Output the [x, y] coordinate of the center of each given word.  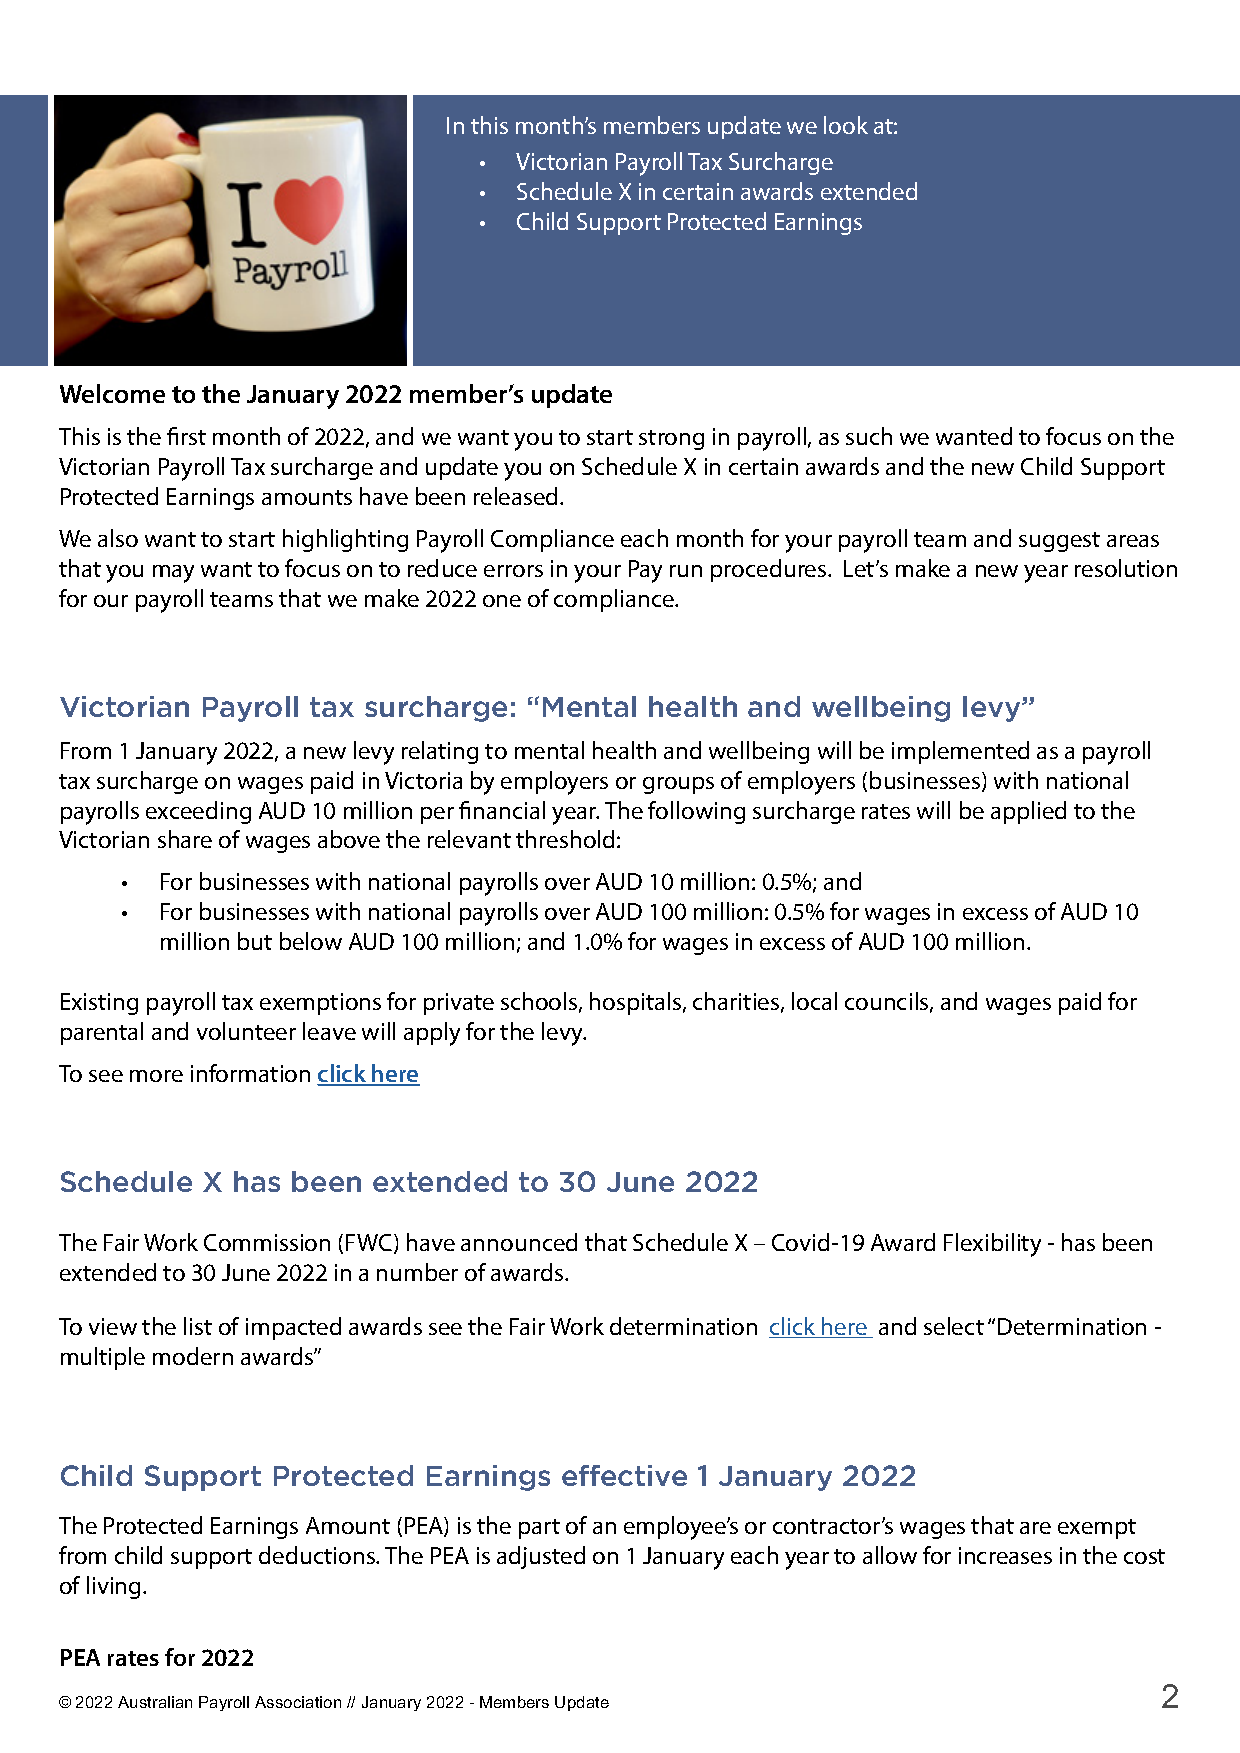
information [250, 1073]
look [846, 125]
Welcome [112, 393]
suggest [1059, 542]
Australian [155, 1702]
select [954, 1326]
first [186, 436]
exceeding [198, 812]
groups [678, 785]
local [814, 1001]
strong [671, 440]
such [869, 436]
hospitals [637, 1003]
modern [193, 1356]
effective [624, 1475]
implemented [960, 752]
